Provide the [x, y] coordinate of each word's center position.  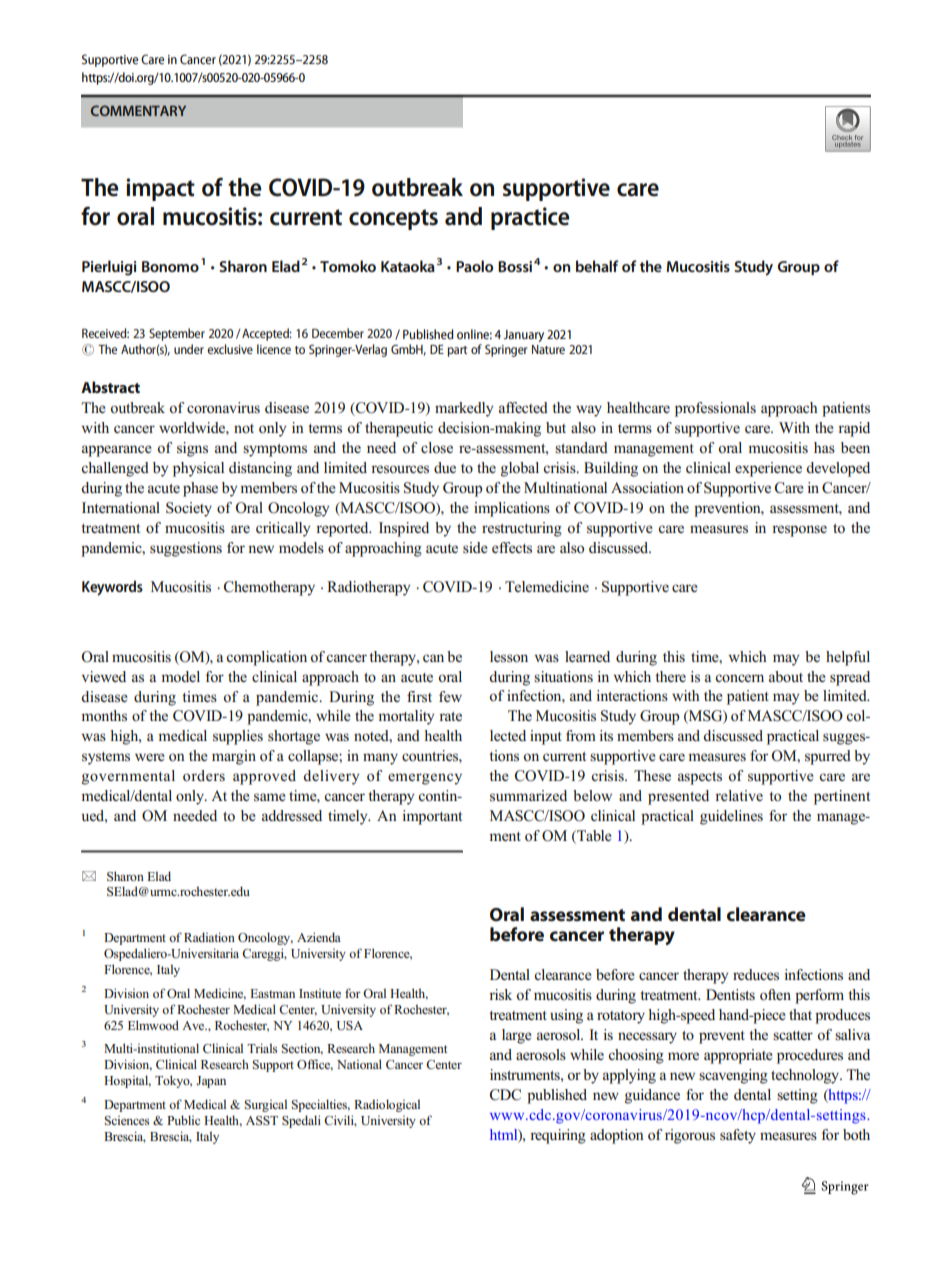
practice [530, 218]
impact [160, 189]
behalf [597, 266]
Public [183, 1120]
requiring [558, 1136]
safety [738, 1136]
